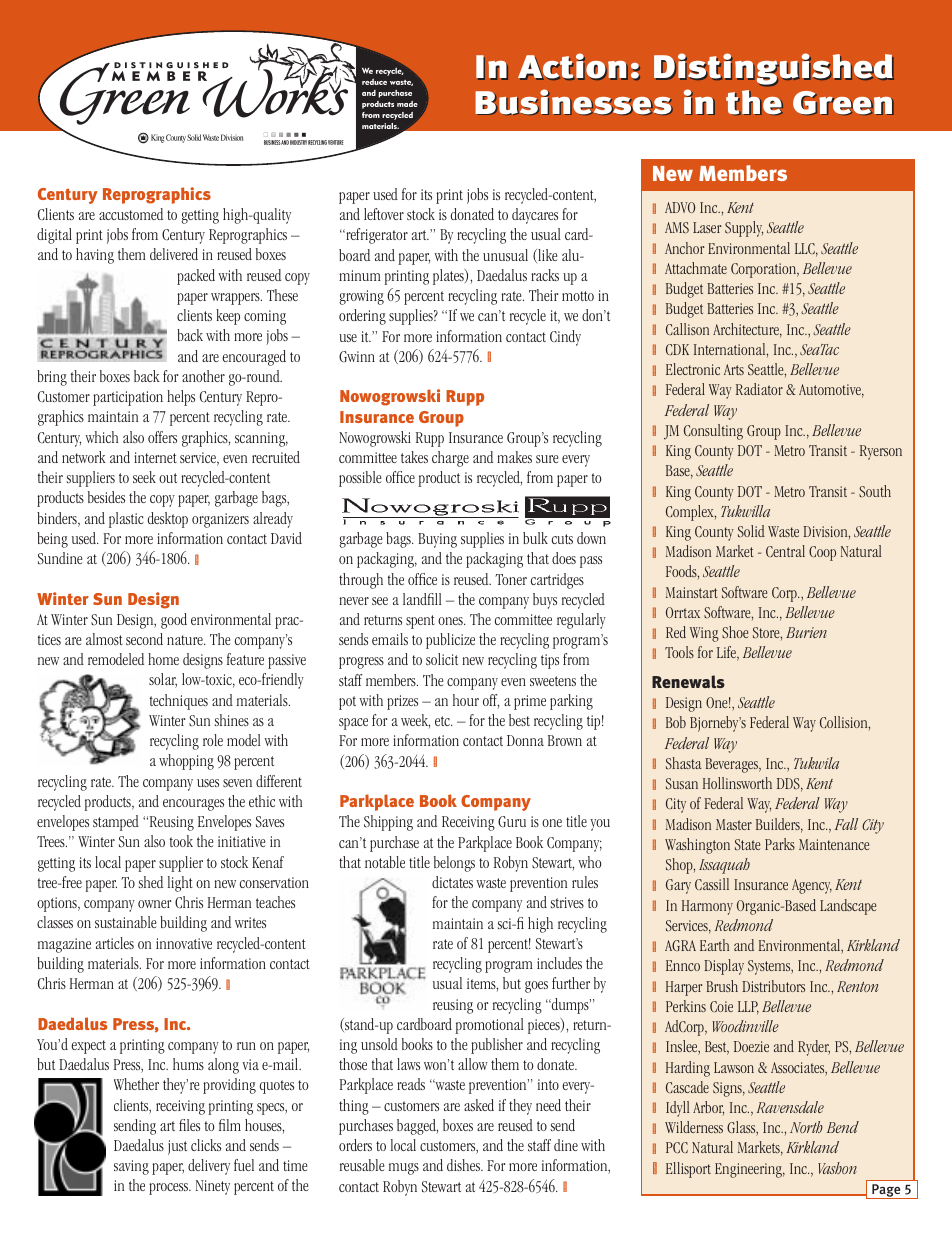  Describe the element at coordinates (744, 229) in the screenshot. I see `Supply` at that location.
